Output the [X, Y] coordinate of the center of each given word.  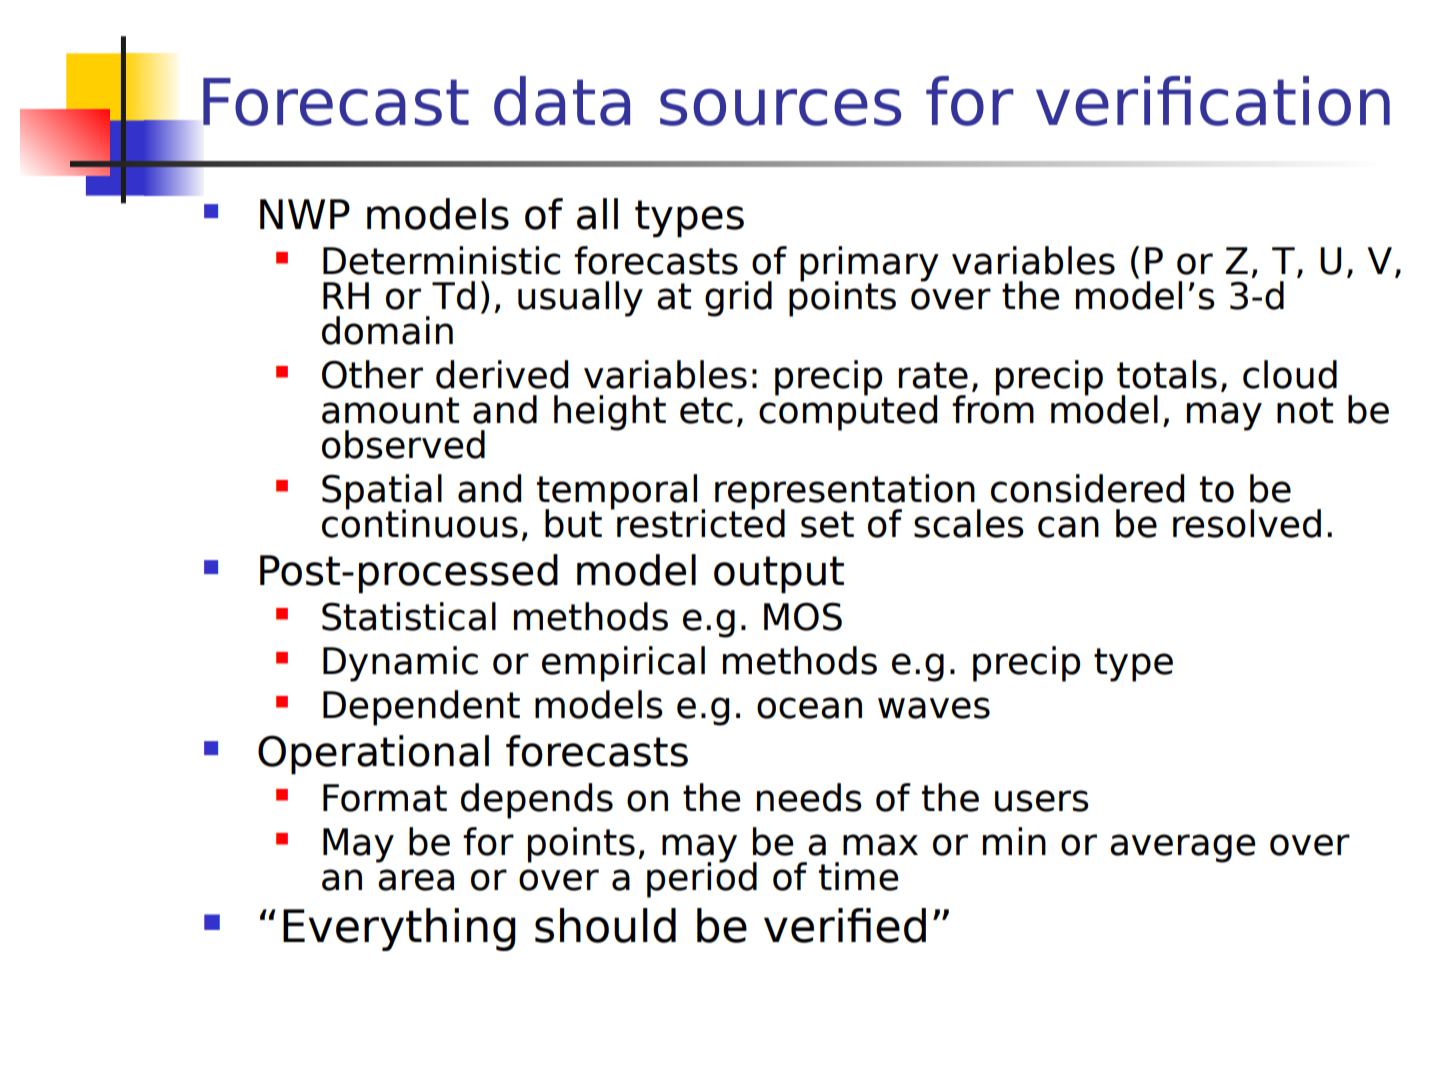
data [562, 101]
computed [848, 412]
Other [372, 374]
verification [1213, 101]
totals [1167, 374]
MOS [803, 616]
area [416, 880]
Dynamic [400, 664]
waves [934, 708]
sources [780, 107]
